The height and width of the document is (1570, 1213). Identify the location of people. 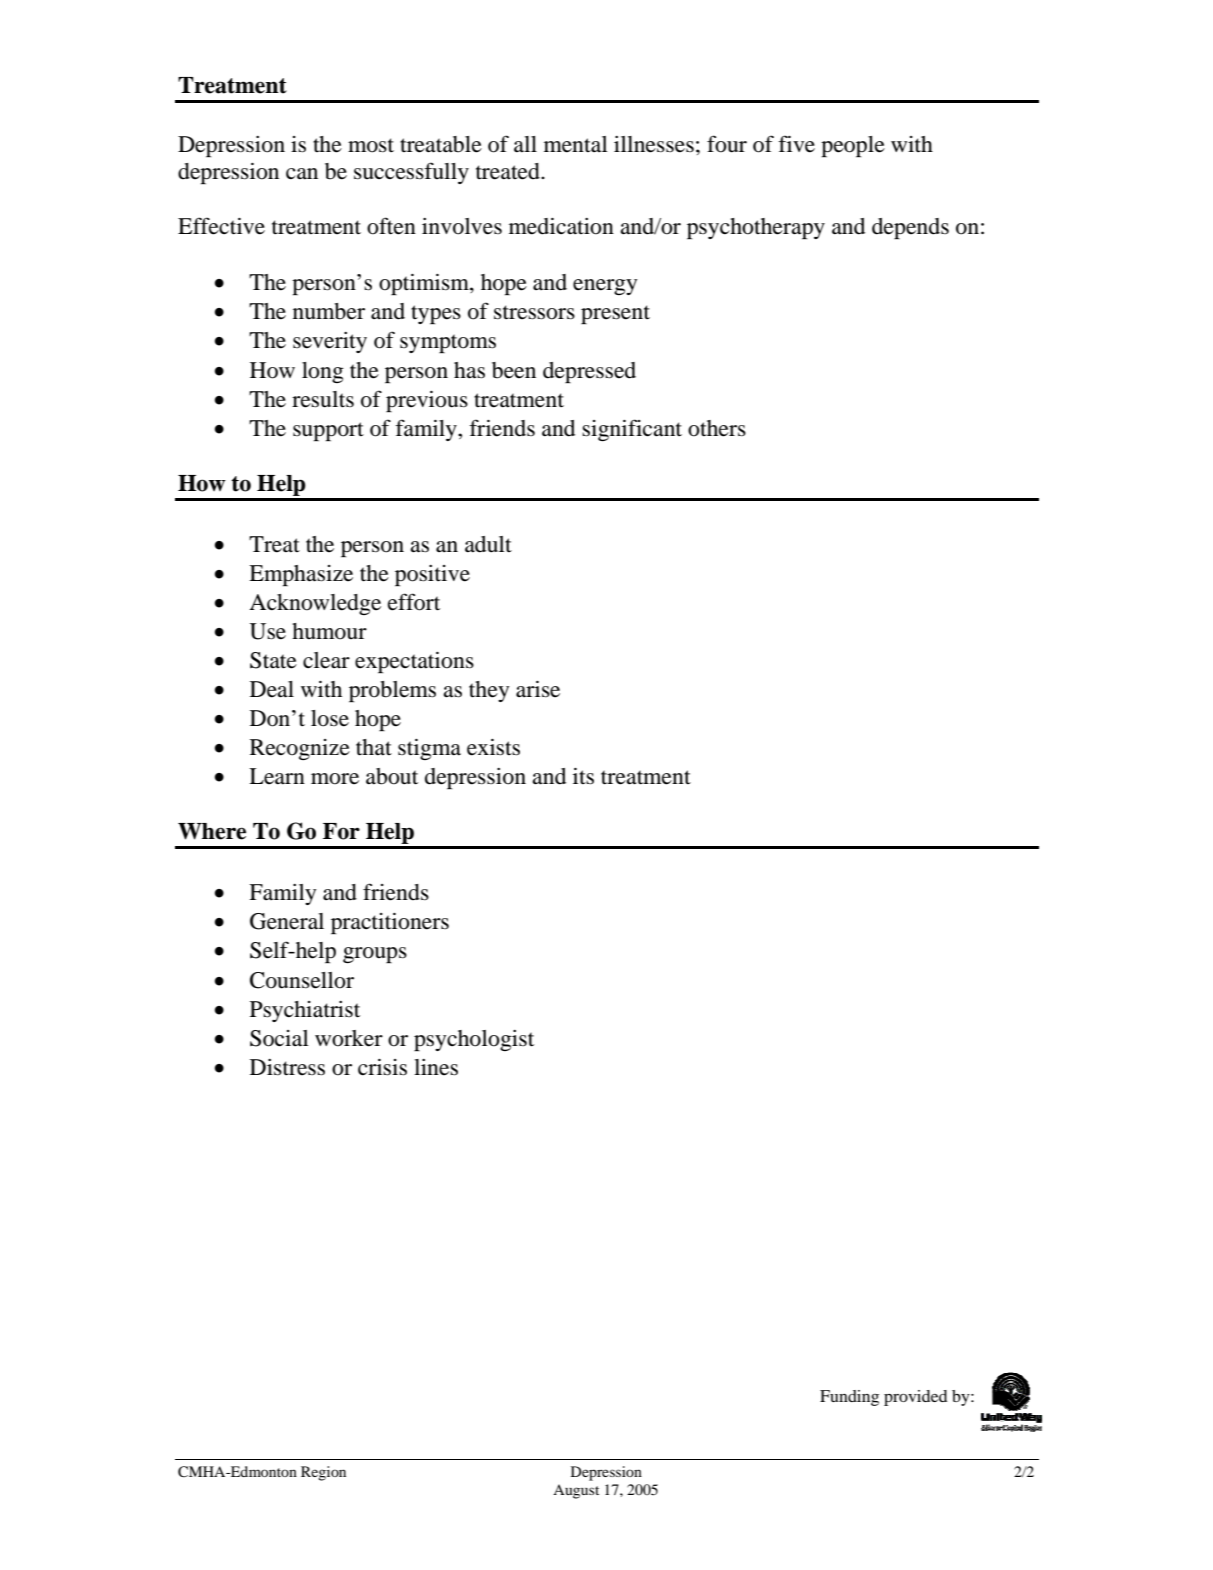
(853, 146).
